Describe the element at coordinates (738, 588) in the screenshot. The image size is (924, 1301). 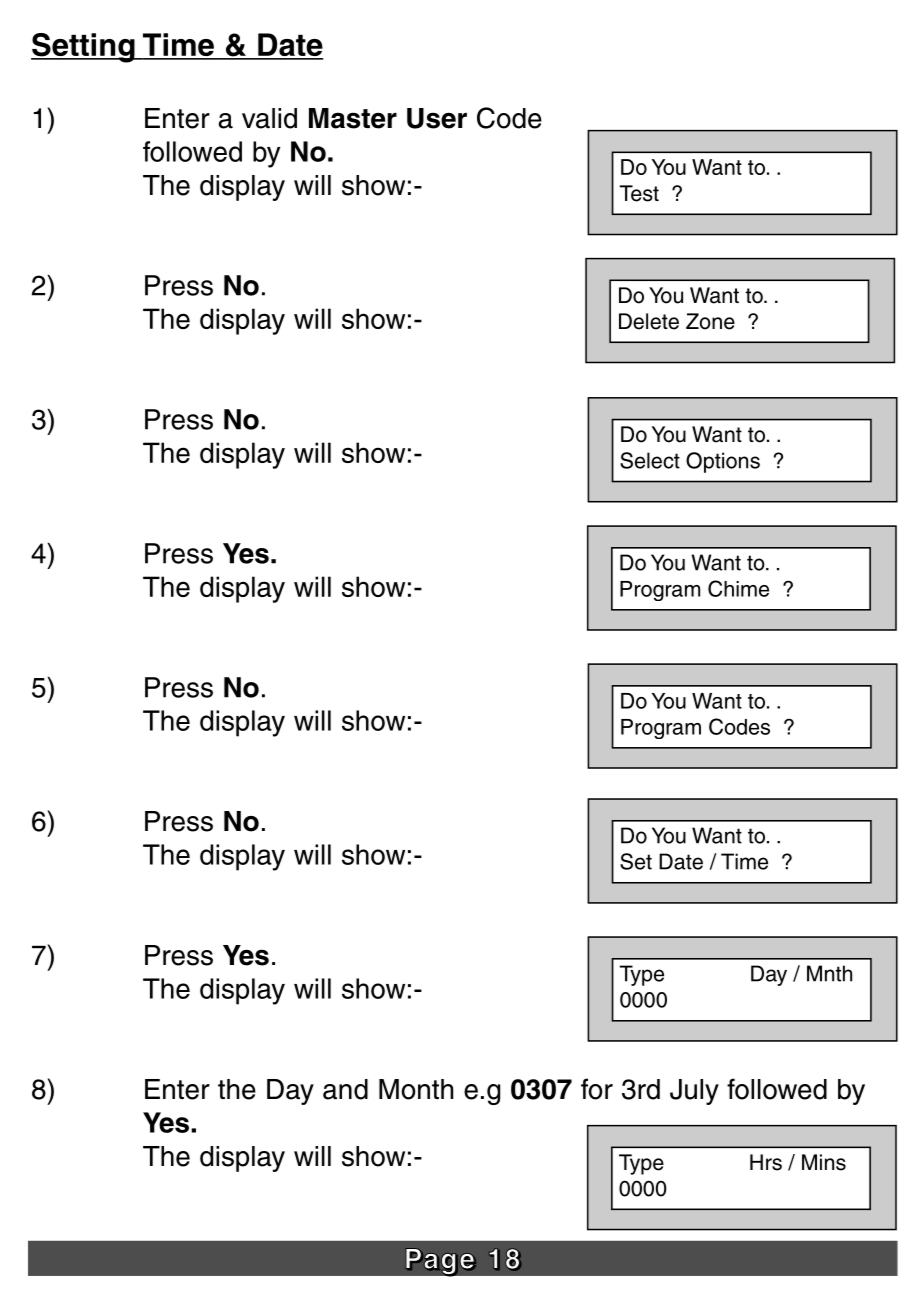
I see `Chime` at that location.
